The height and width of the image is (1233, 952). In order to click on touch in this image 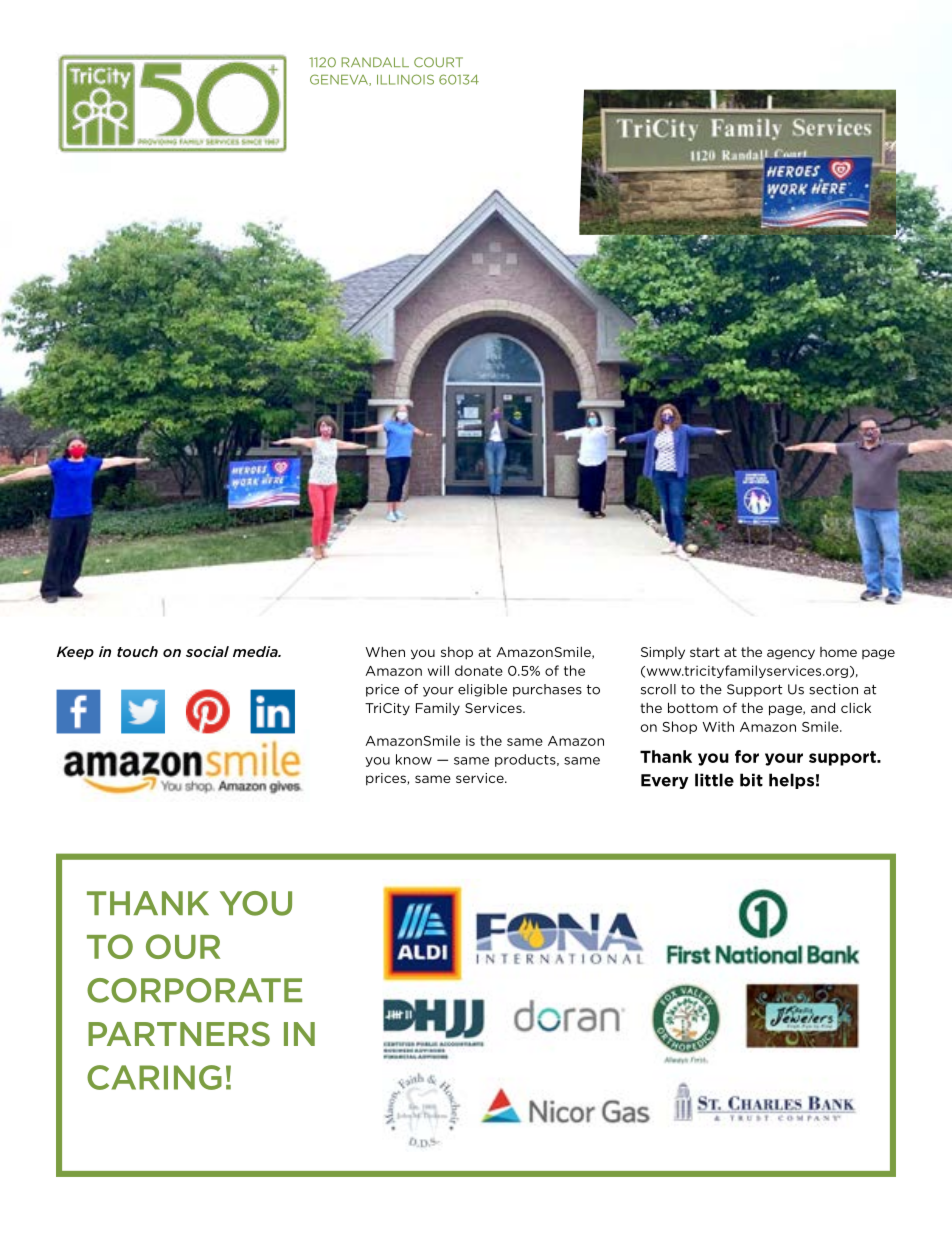, I will do `click(137, 651)`.
